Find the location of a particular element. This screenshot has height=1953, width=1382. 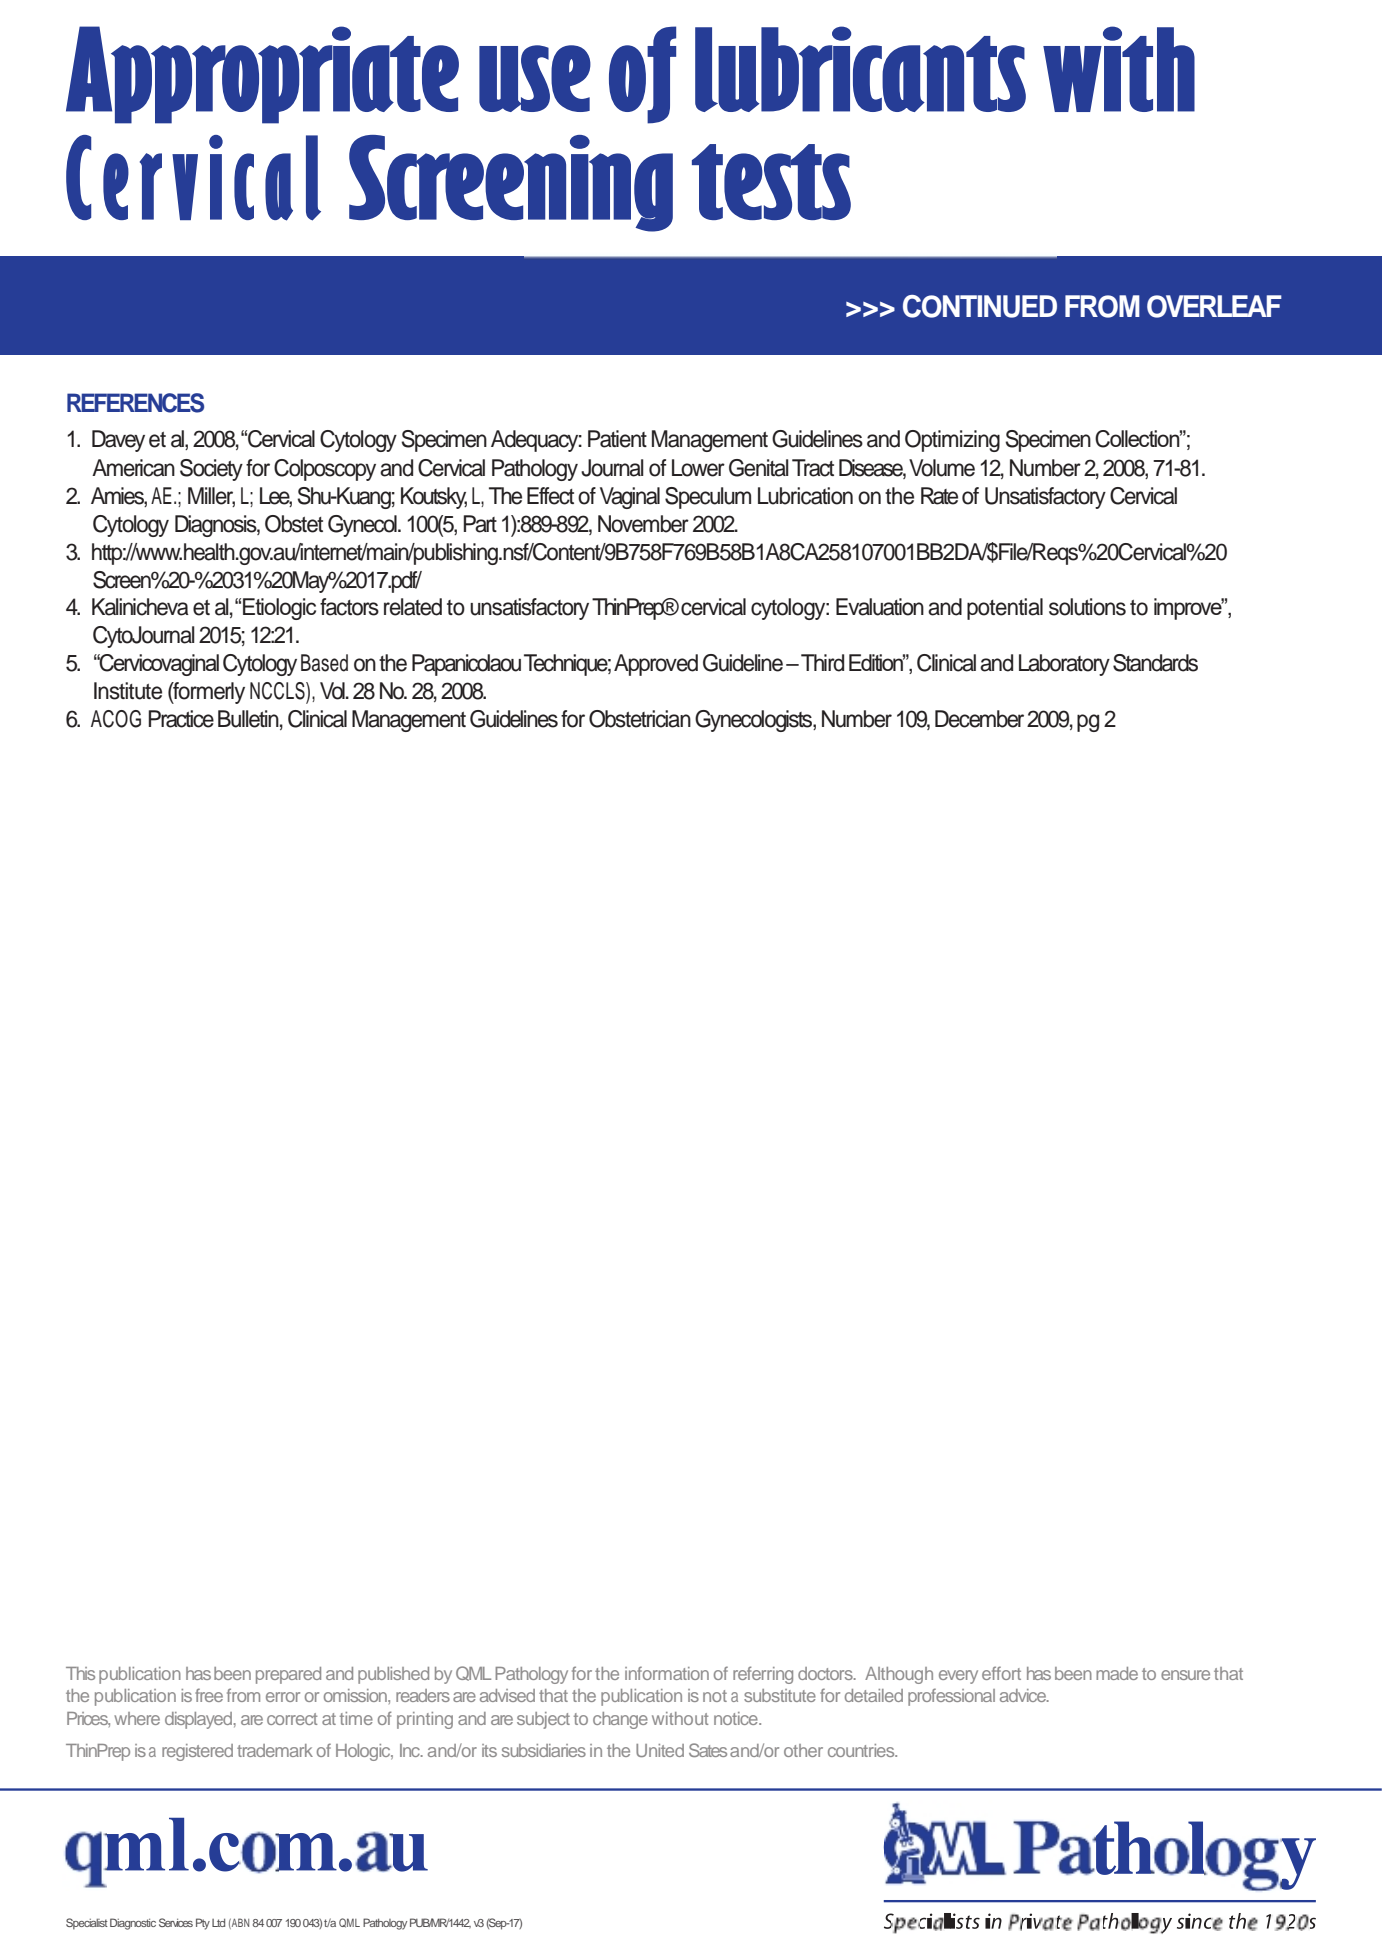

information is located at coordinates (667, 1673).
